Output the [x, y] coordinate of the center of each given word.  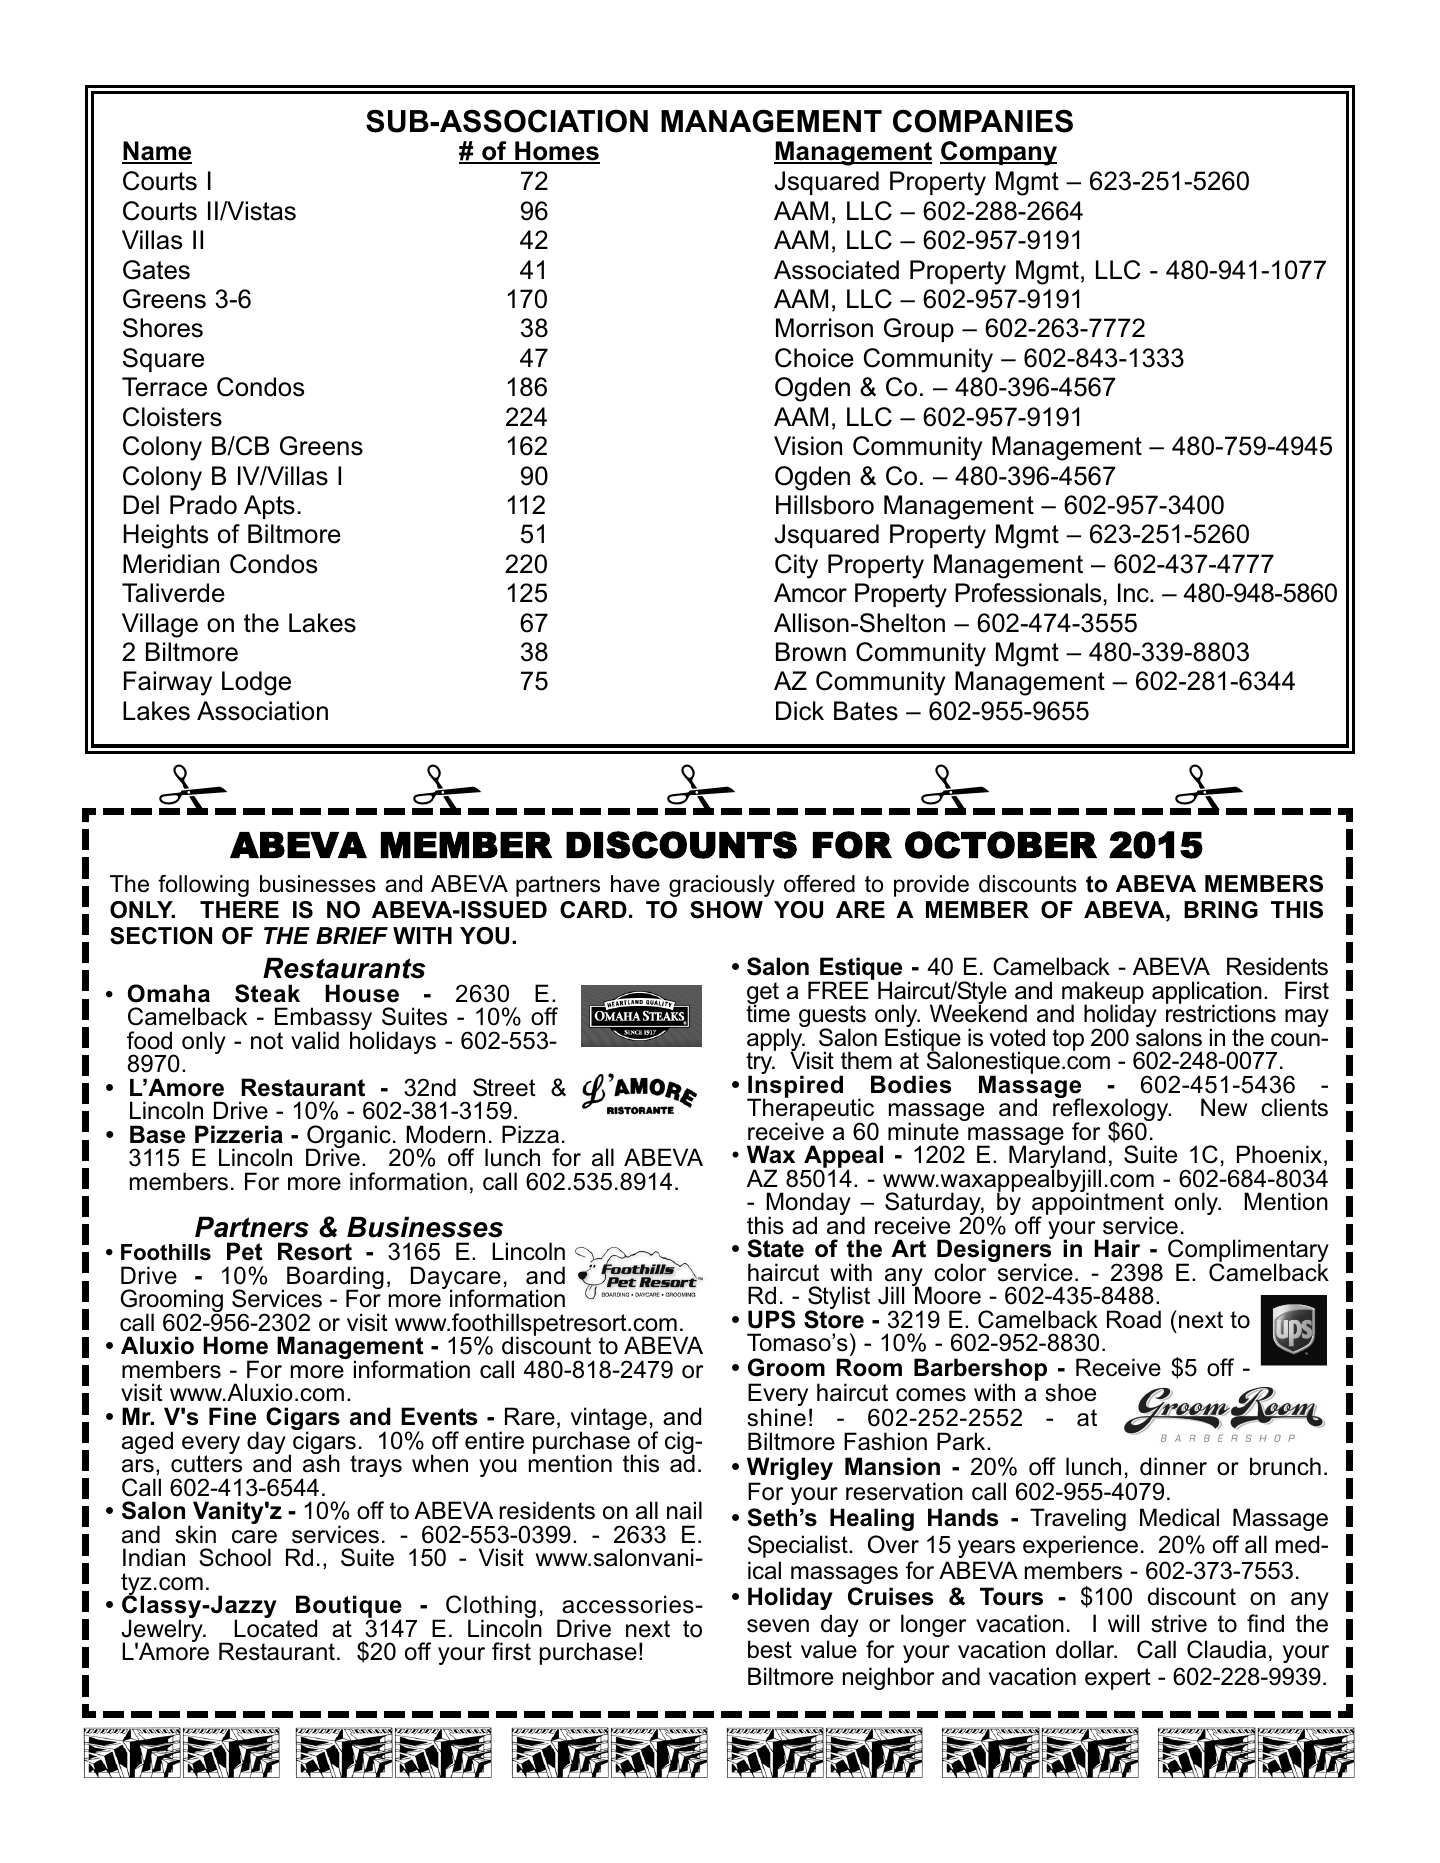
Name [157, 152]
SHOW [726, 910]
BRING [1221, 910]
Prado [203, 505]
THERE [239, 909]
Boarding [335, 1279]
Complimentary [1248, 1252]
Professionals [1029, 593]
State [776, 1248]
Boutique [349, 1608]
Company [998, 153]
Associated [836, 270]
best [770, 1649]
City [796, 566]
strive [1179, 1623]
